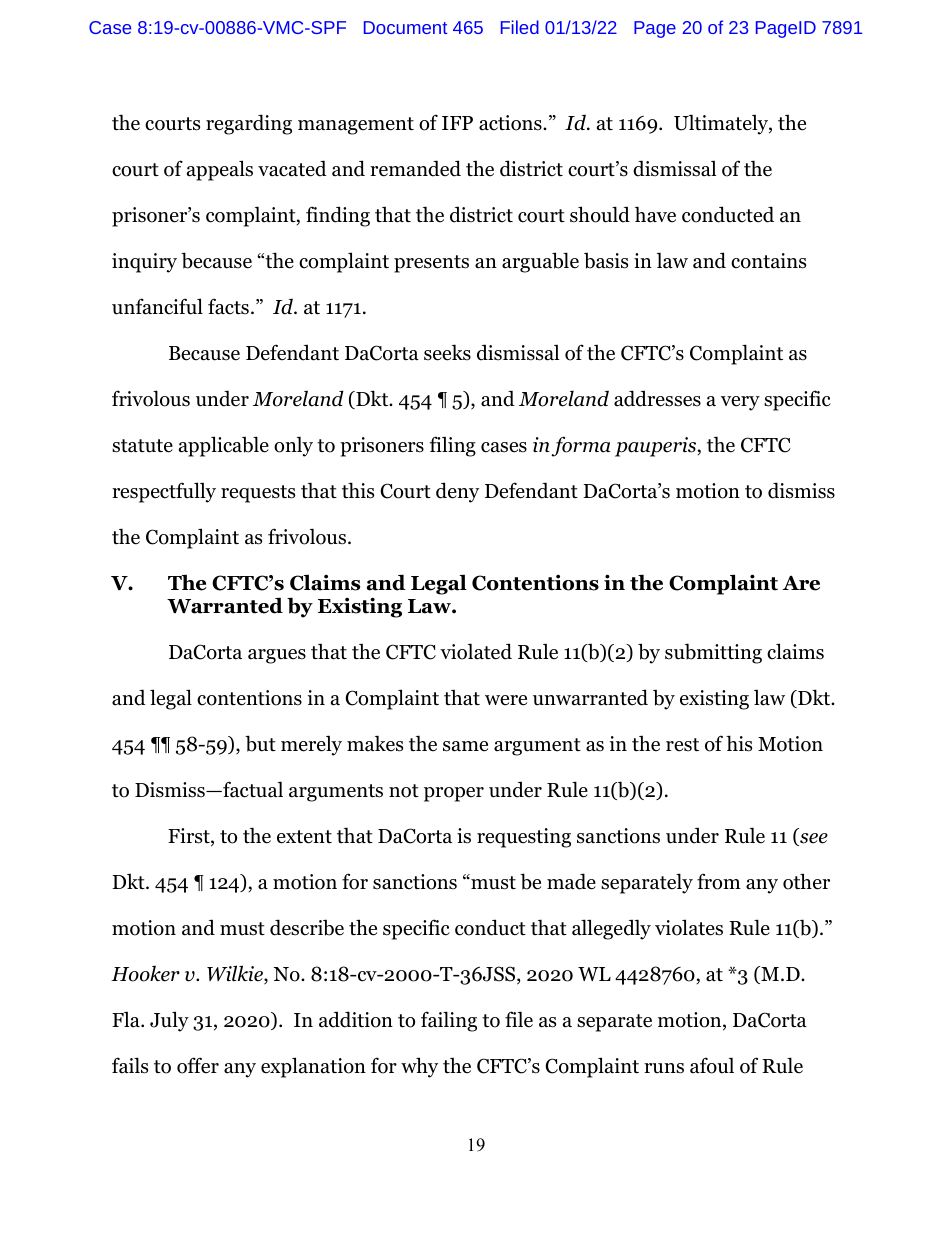  Describe the element at coordinates (260, 743) in the screenshot. I see `but` at that location.
